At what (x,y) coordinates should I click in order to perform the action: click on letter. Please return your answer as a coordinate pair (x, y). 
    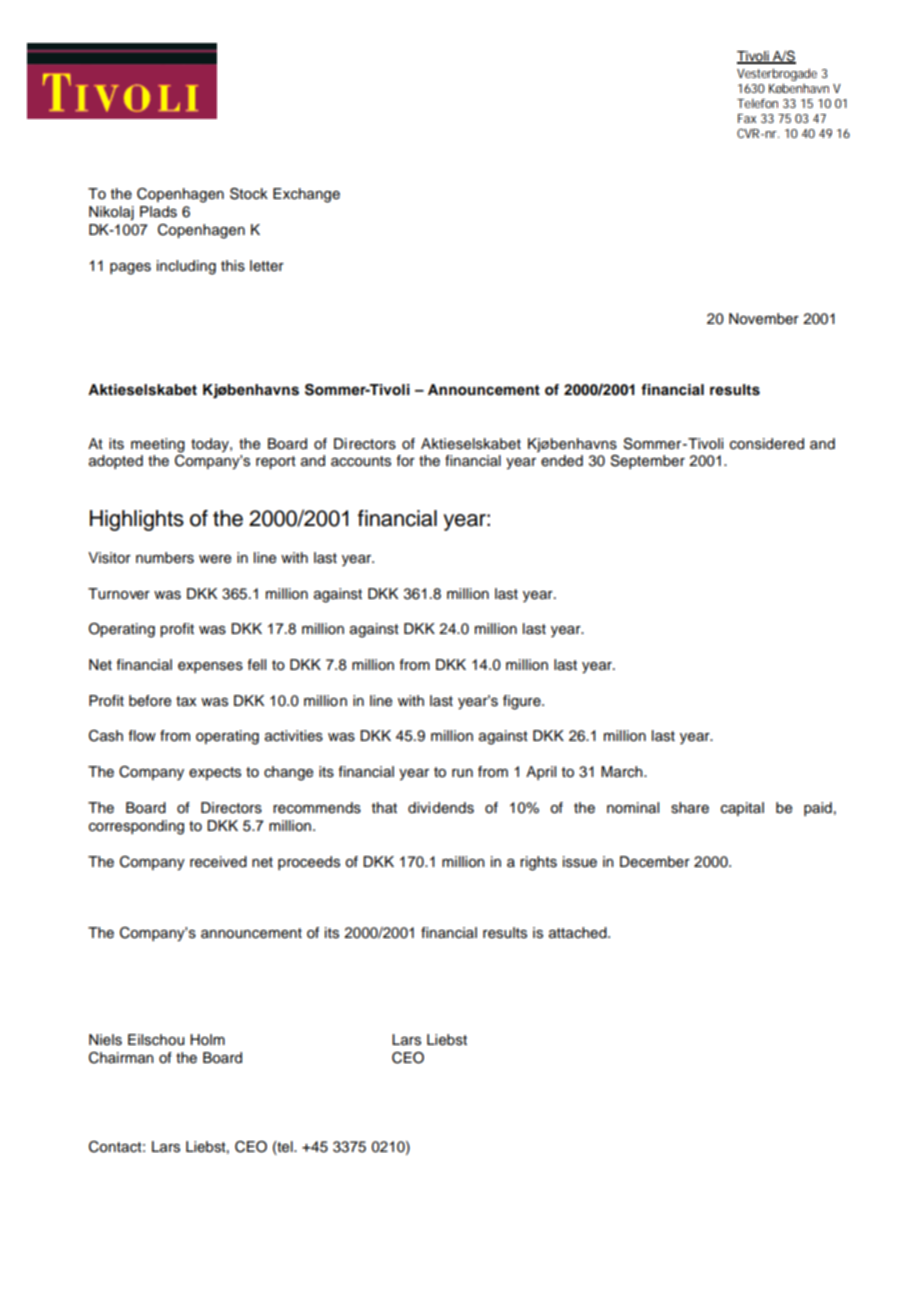
    Looking at the image, I should click on (267, 266).
